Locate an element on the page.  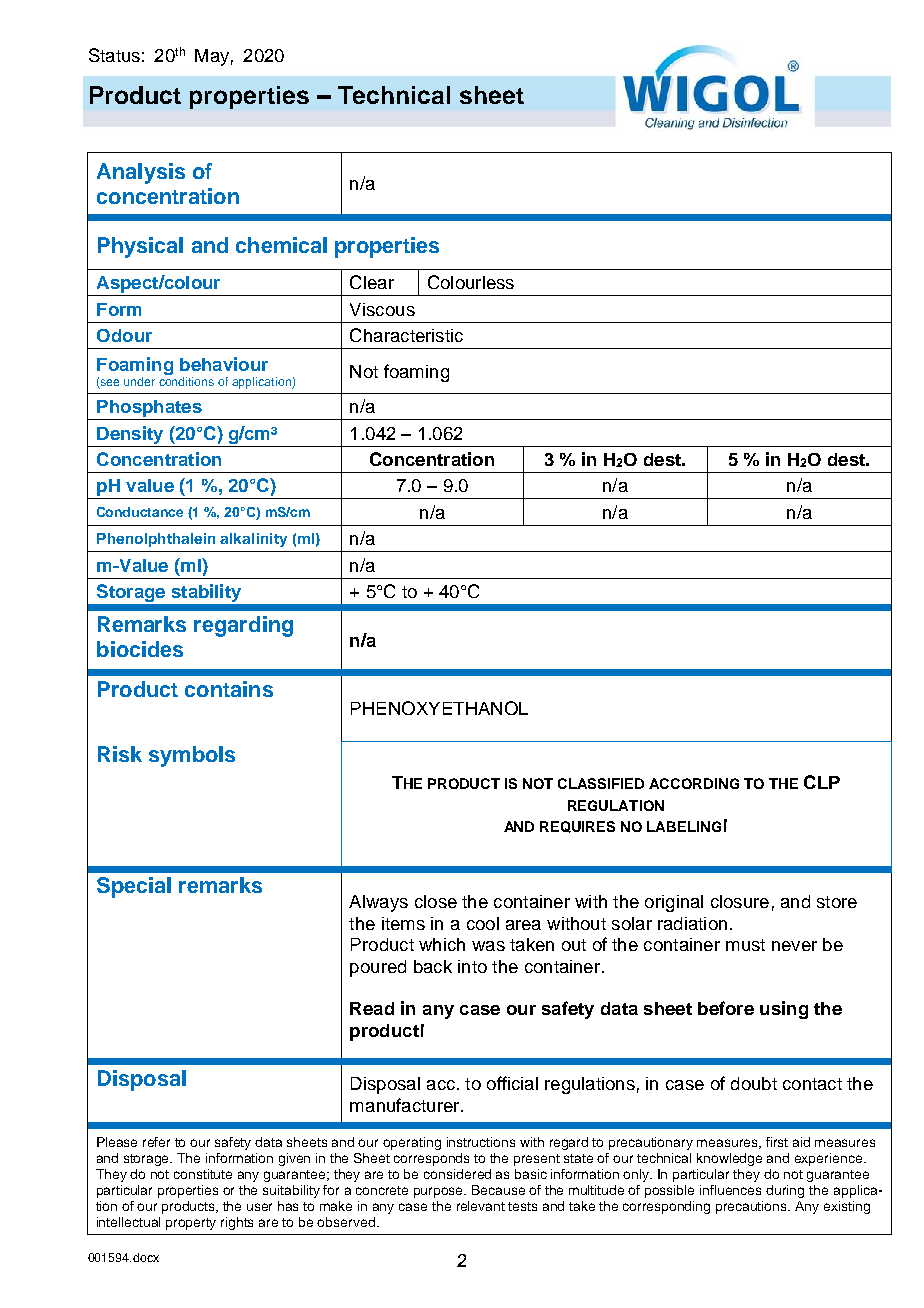
Characteristic is located at coordinates (406, 335).
